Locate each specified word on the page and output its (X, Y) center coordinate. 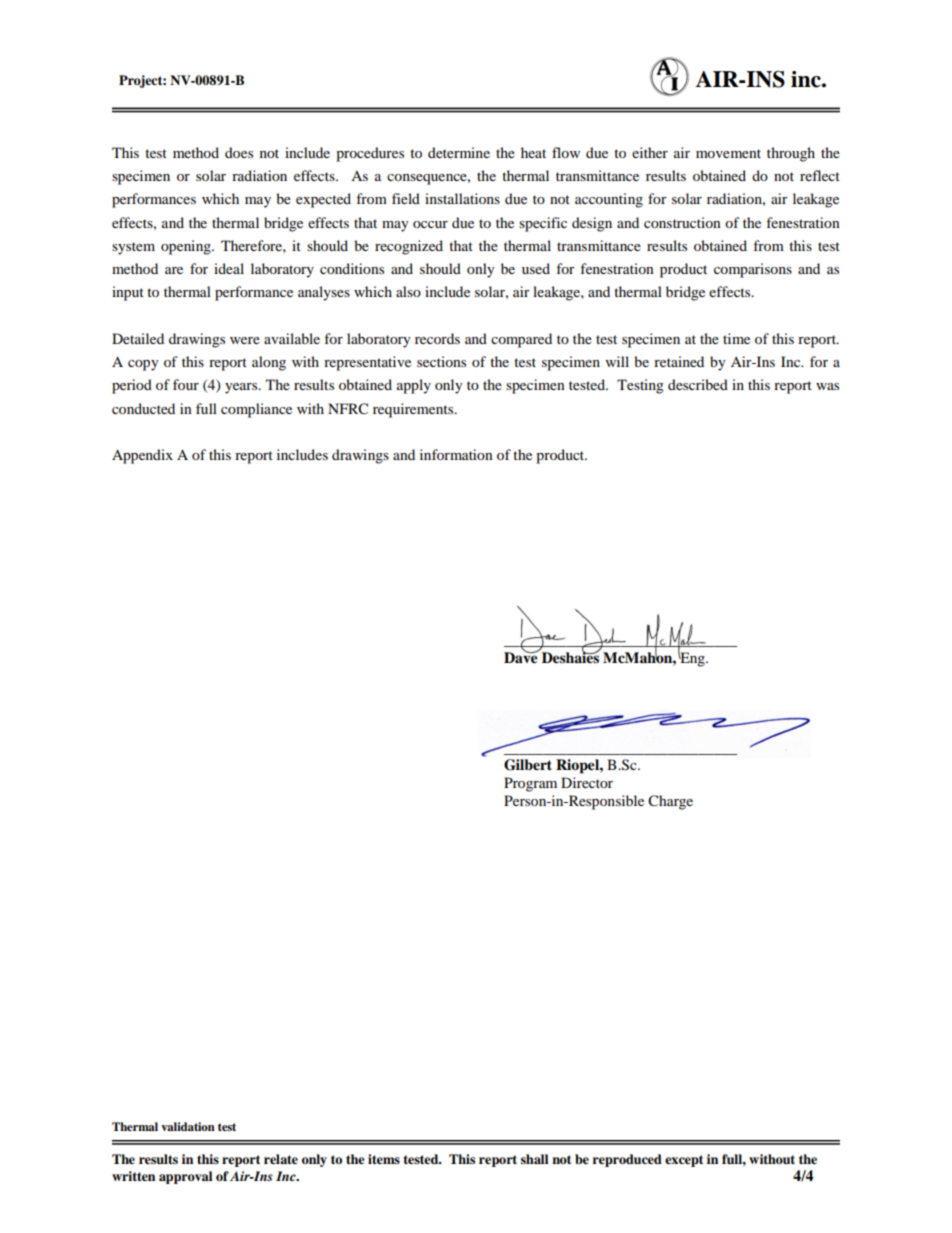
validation (188, 1126)
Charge (670, 802)
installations (462, 198)
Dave (522, 657)
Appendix (142, 456)
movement (728, 153)
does (239, 152)
